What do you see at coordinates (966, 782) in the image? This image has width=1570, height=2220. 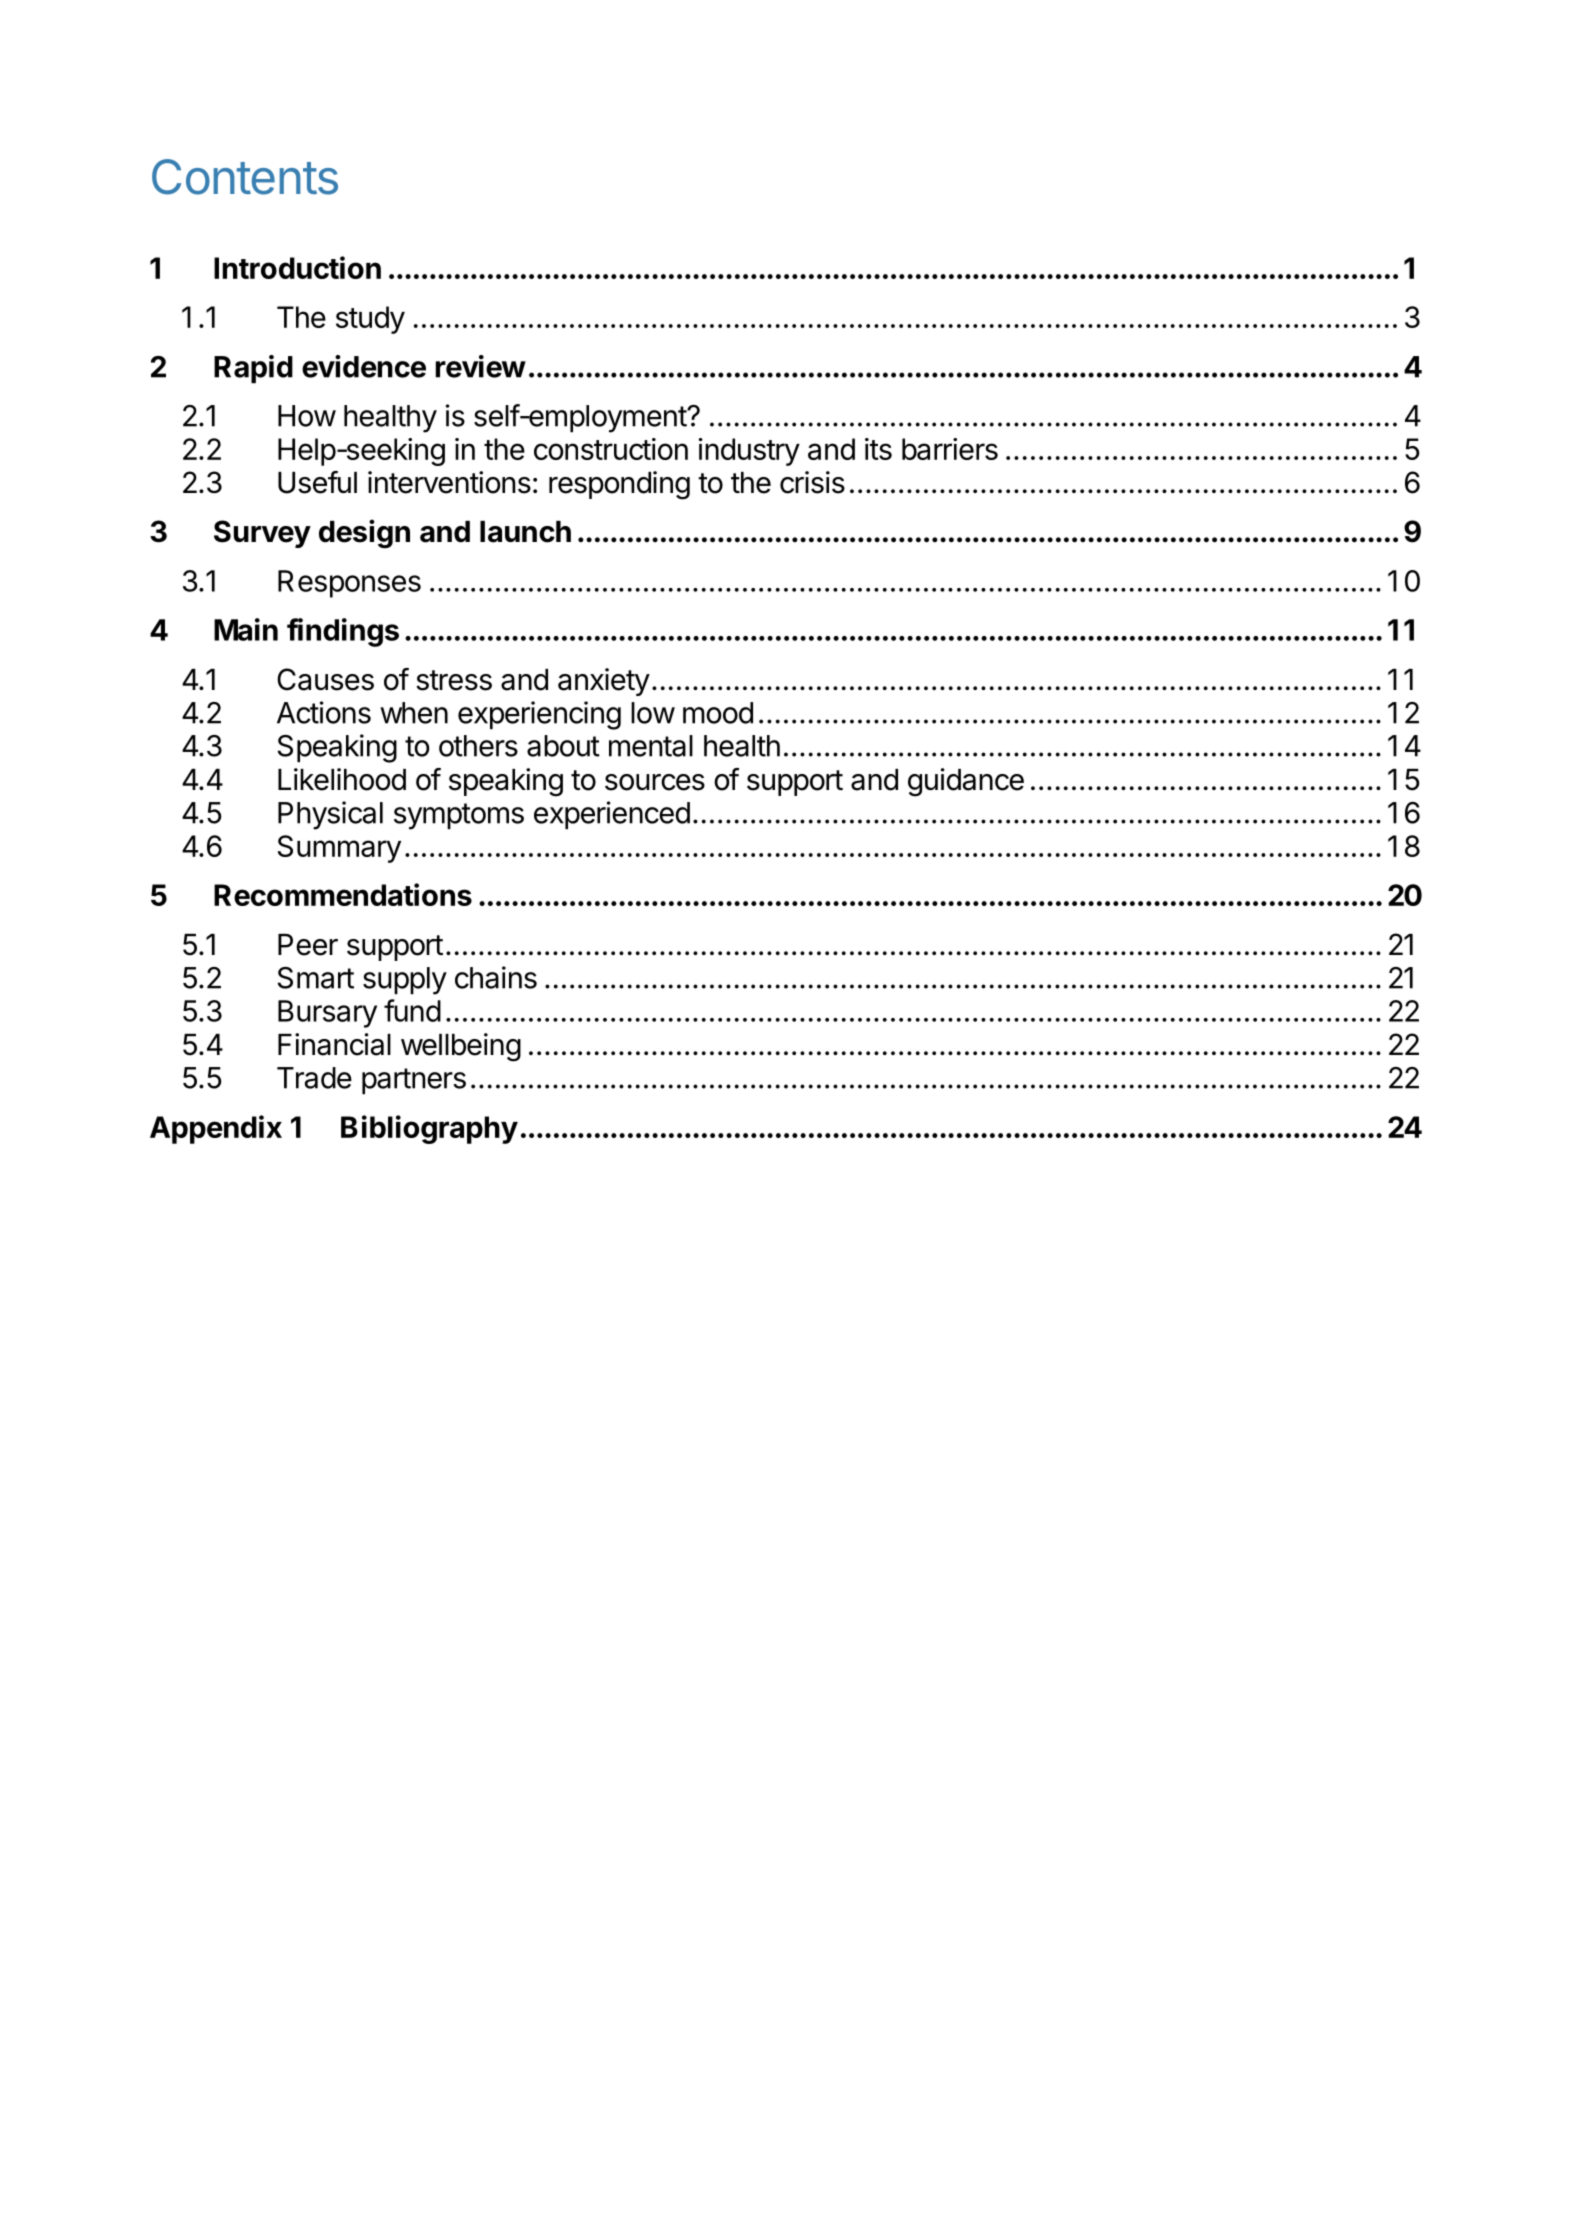 I see `guidance` at bounding box center [966, 782].
